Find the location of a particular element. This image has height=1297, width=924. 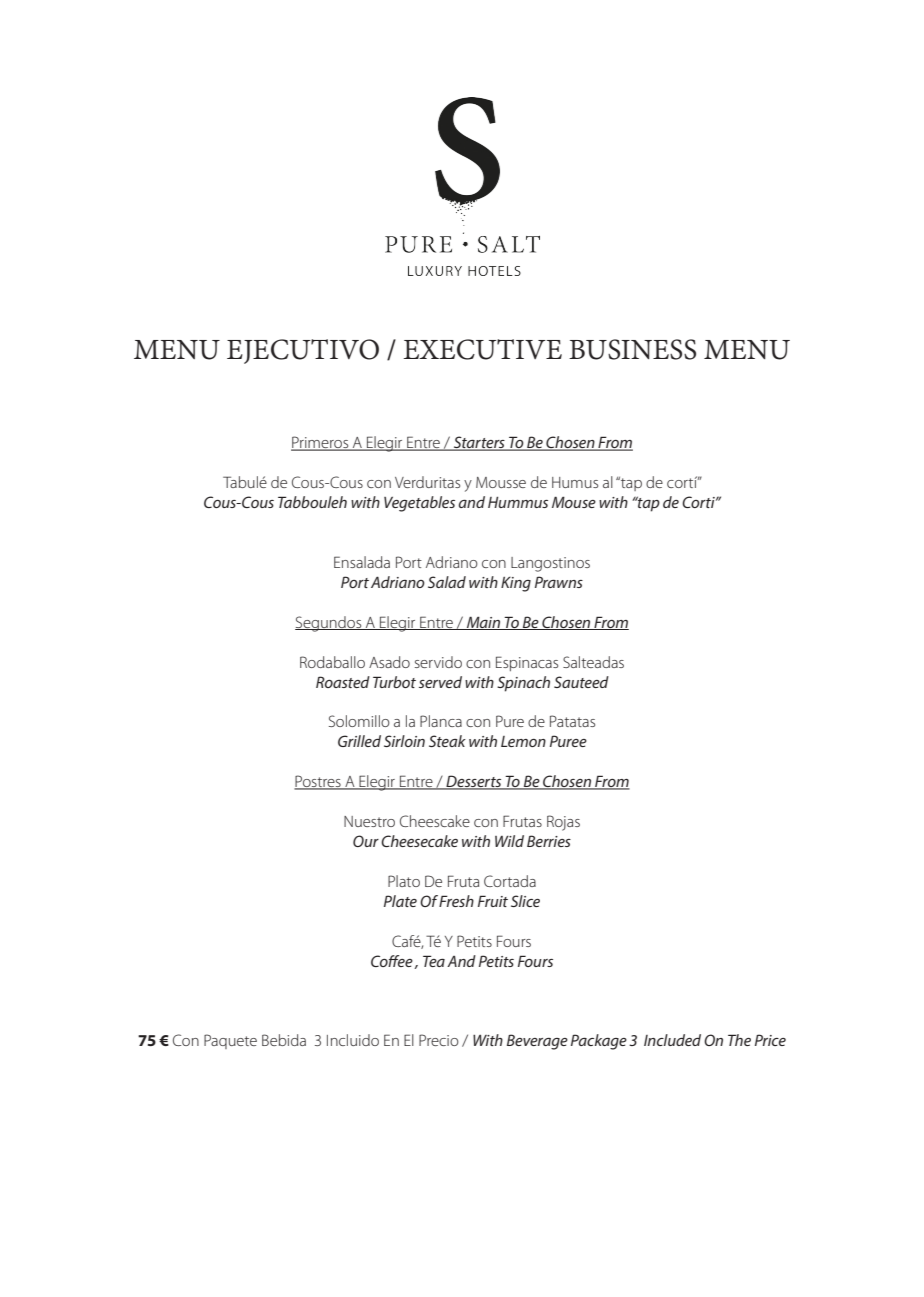

Beverage is located at coordinates (537, 1042).
